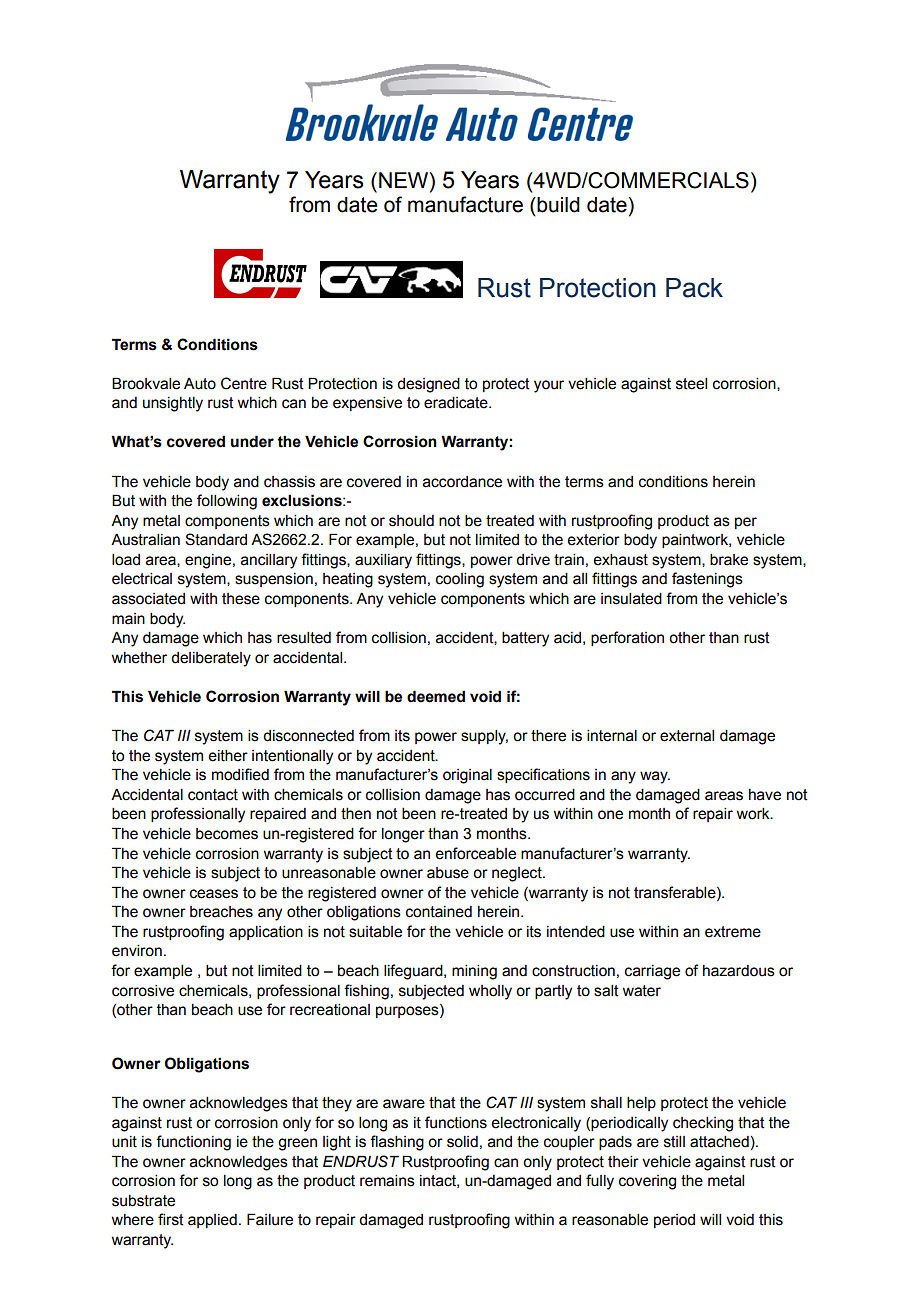 The image size is (924, 1308). Describe the element at coordinates (436, 696) in the screenshot. I see `deemed` at that location.
